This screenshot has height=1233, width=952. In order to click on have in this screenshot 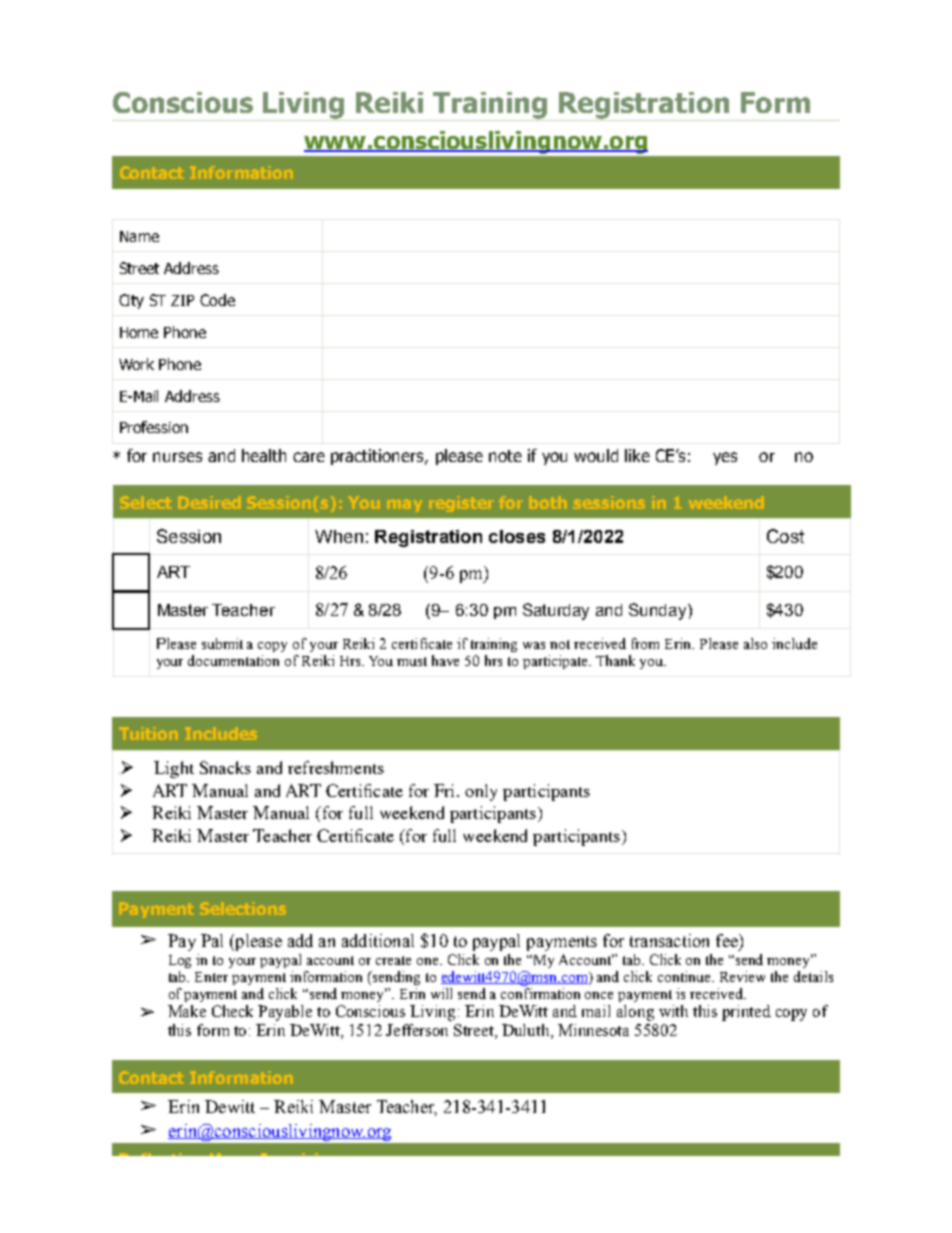, I will do `click(445, 660)`.
